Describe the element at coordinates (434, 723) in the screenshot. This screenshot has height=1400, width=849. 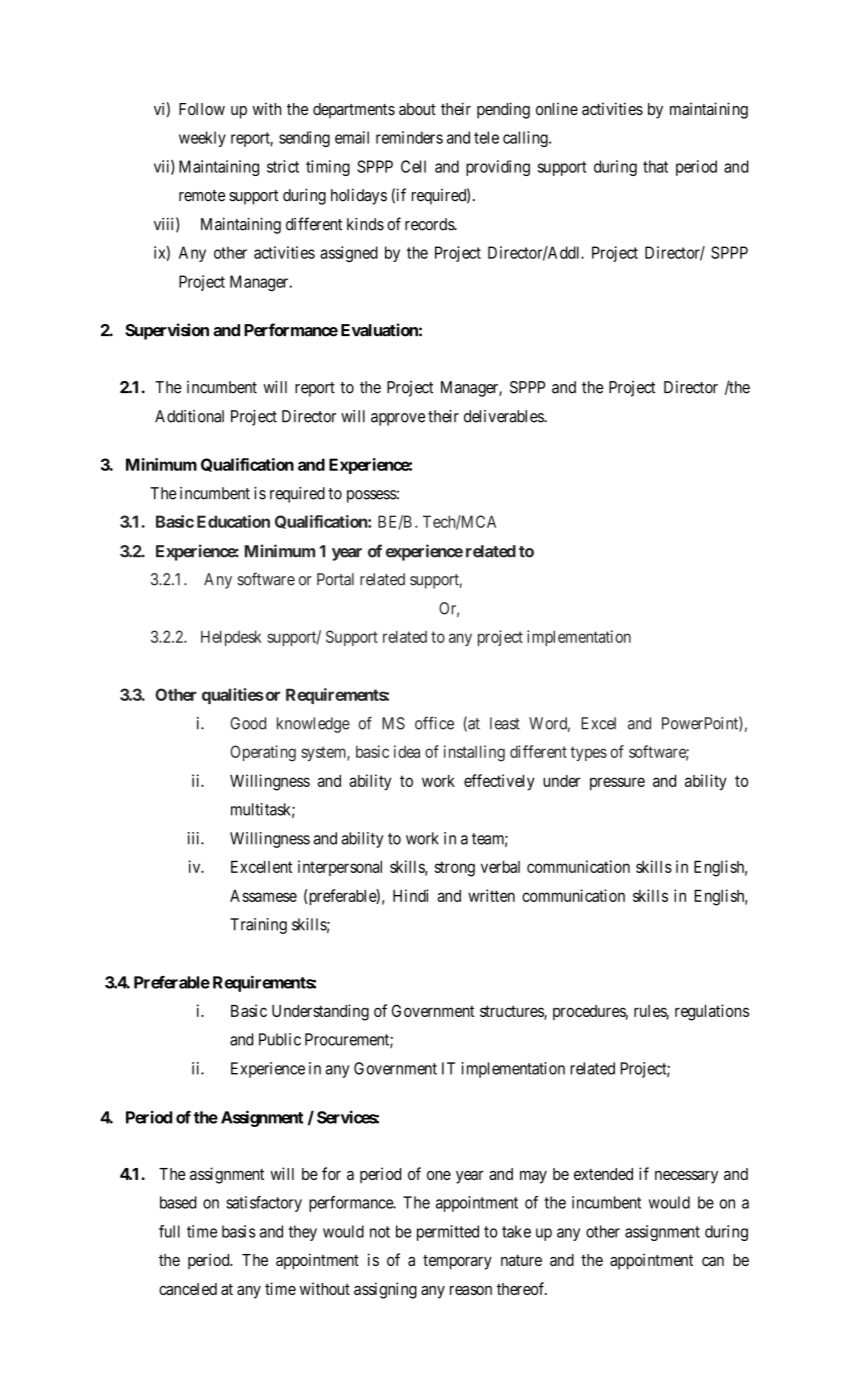
I see `office` at that location.
